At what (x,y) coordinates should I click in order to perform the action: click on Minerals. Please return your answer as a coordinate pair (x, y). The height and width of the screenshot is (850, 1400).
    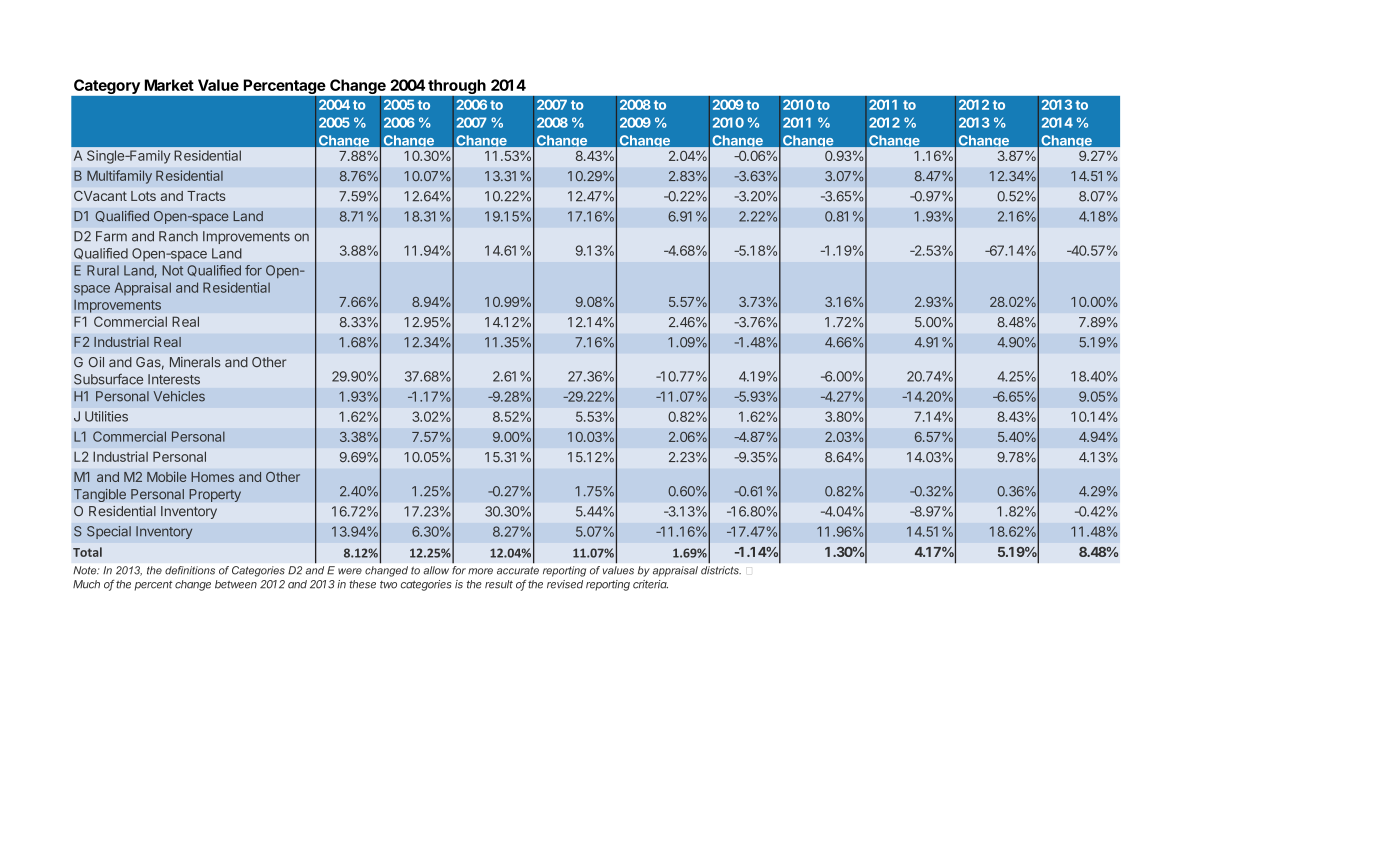
    Looking at the image, I should click on (195, 362).
